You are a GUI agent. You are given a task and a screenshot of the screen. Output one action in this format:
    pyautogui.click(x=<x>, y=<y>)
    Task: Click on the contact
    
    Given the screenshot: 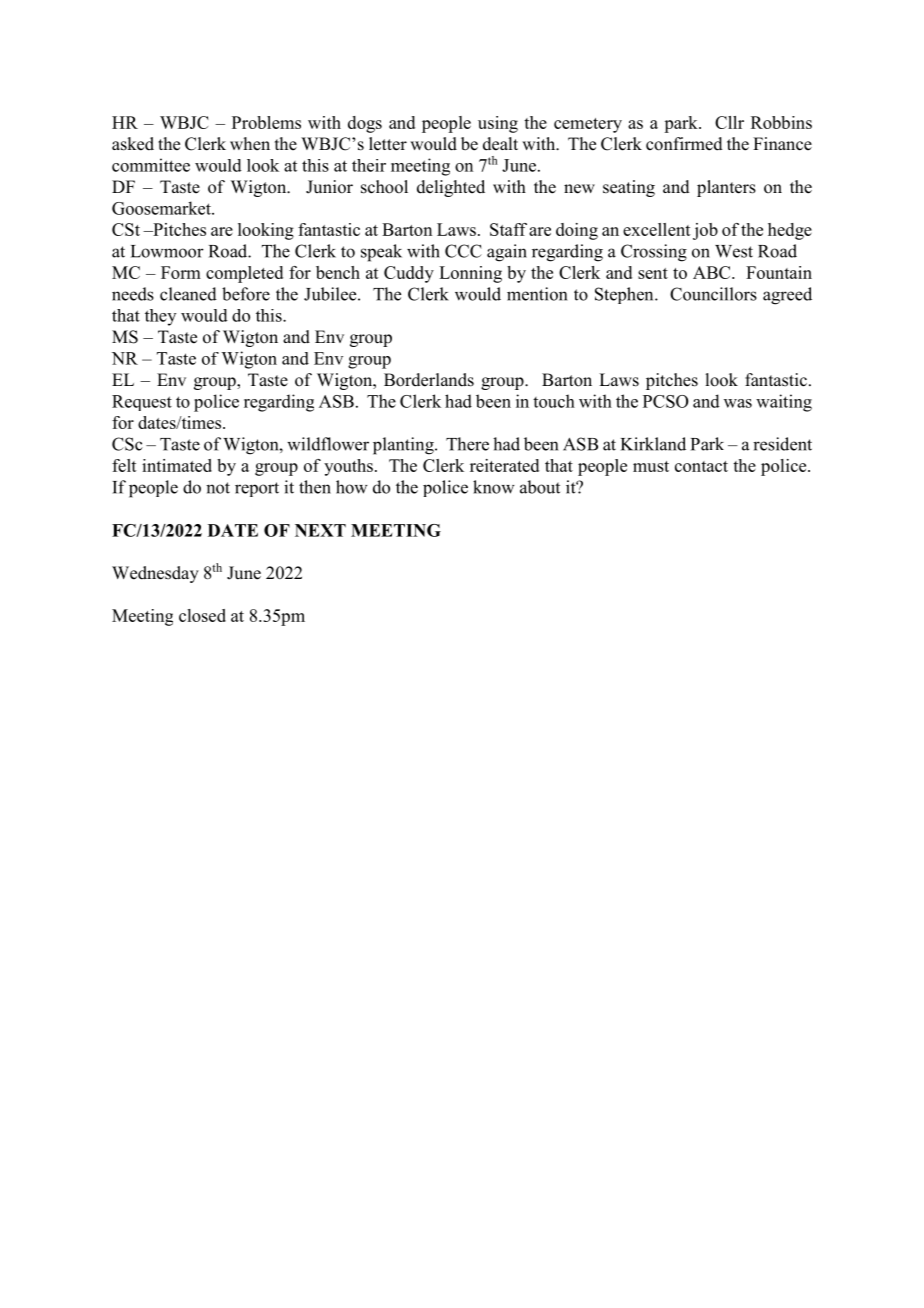 What is the action you would take?
    pyautogui.click(x=701, y=466)
